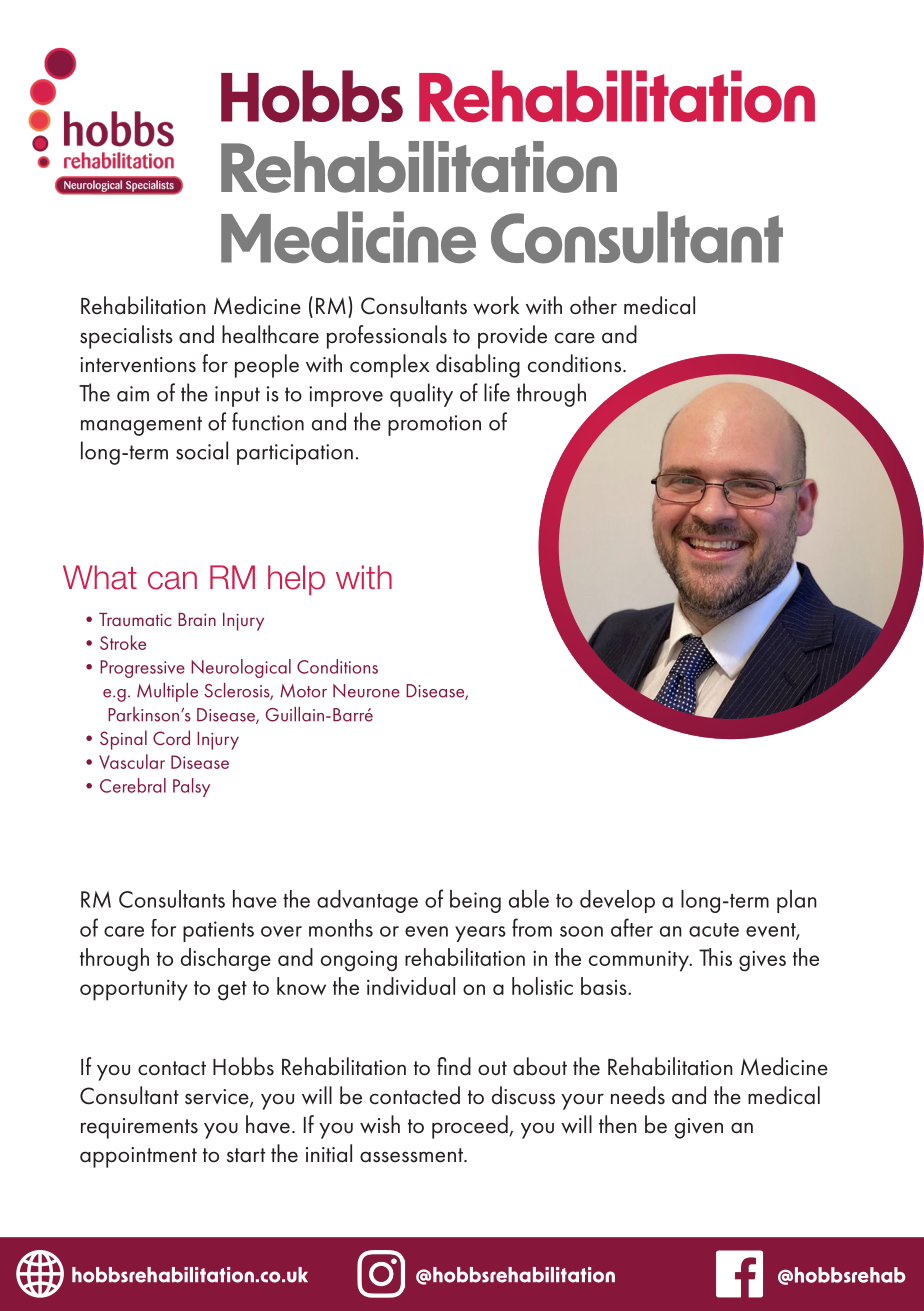 The image size is (924, 1311). Describe the element at coordinates (139, 1128) in the document. I see `requirements` at that location.
